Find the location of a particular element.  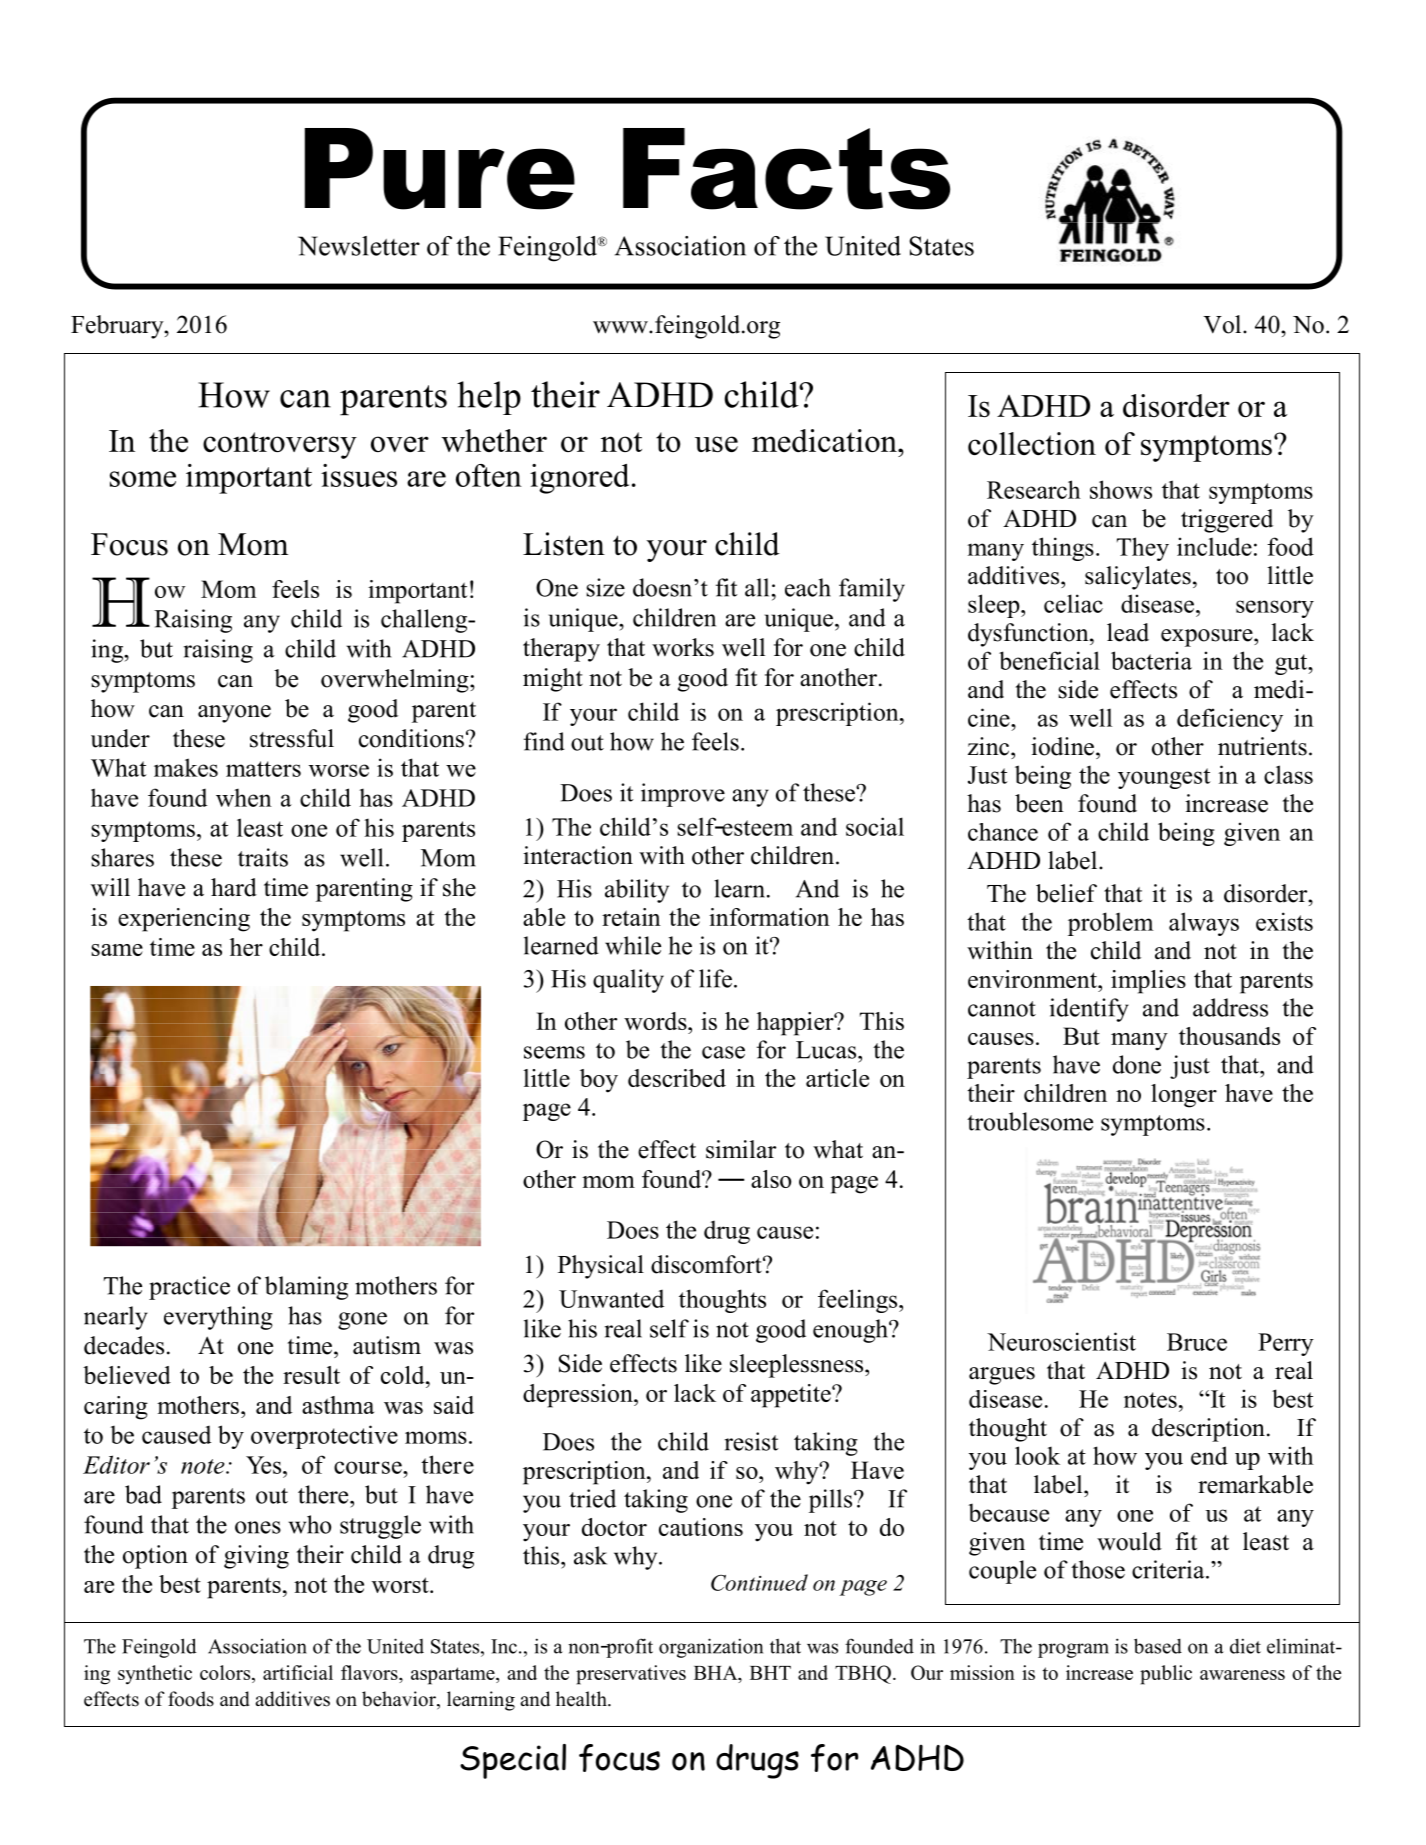

also is located at coordinates (771, 1179).
